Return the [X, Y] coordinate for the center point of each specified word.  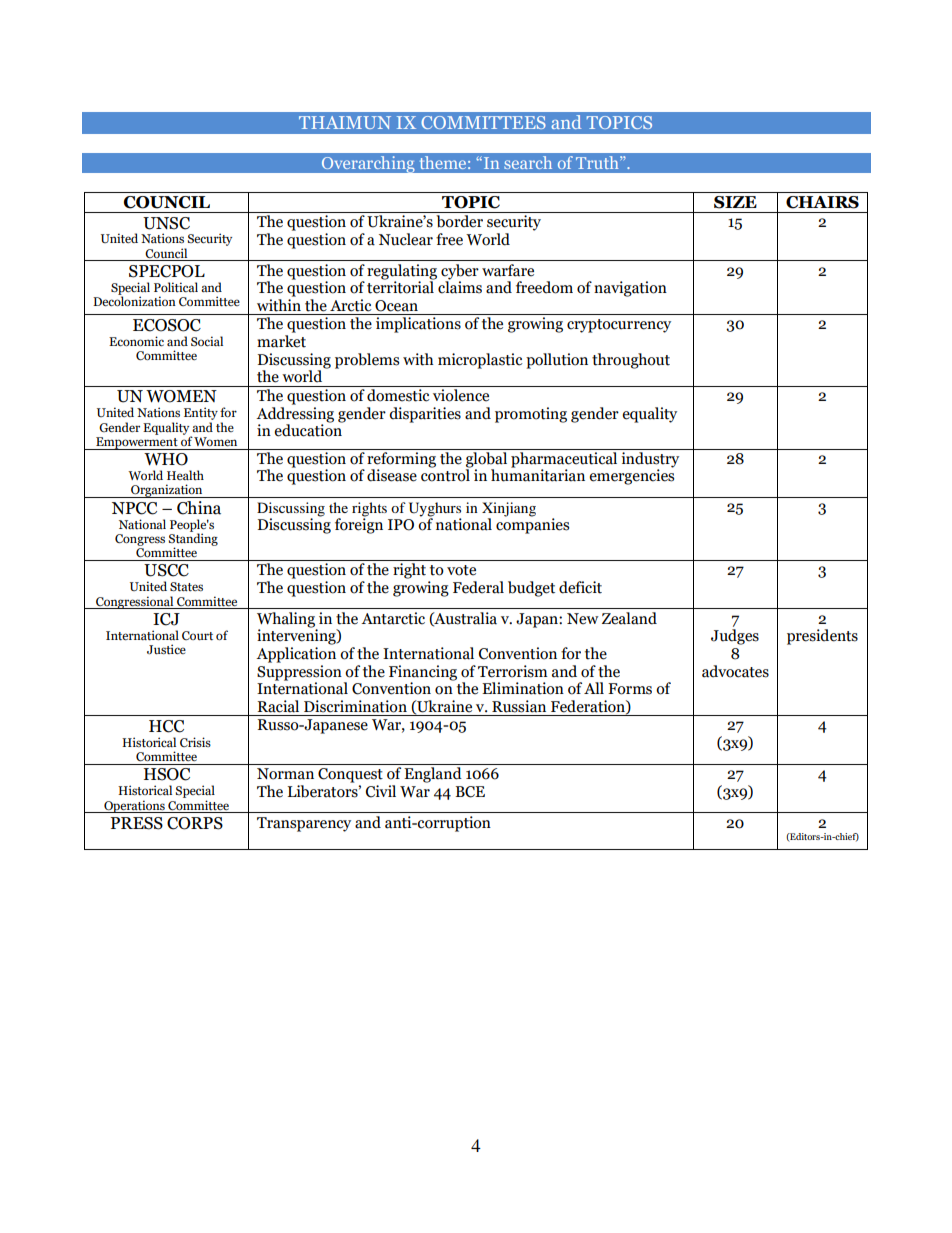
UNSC [166, 223]
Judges [735, 637]
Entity [201, 415]
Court [197, 636]
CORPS [195, 823]
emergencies [631, 476]
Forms [630, 689]
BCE [470, 792]
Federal [478, 587]
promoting [531, 415]
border [459, 221]
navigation [630, 289]
